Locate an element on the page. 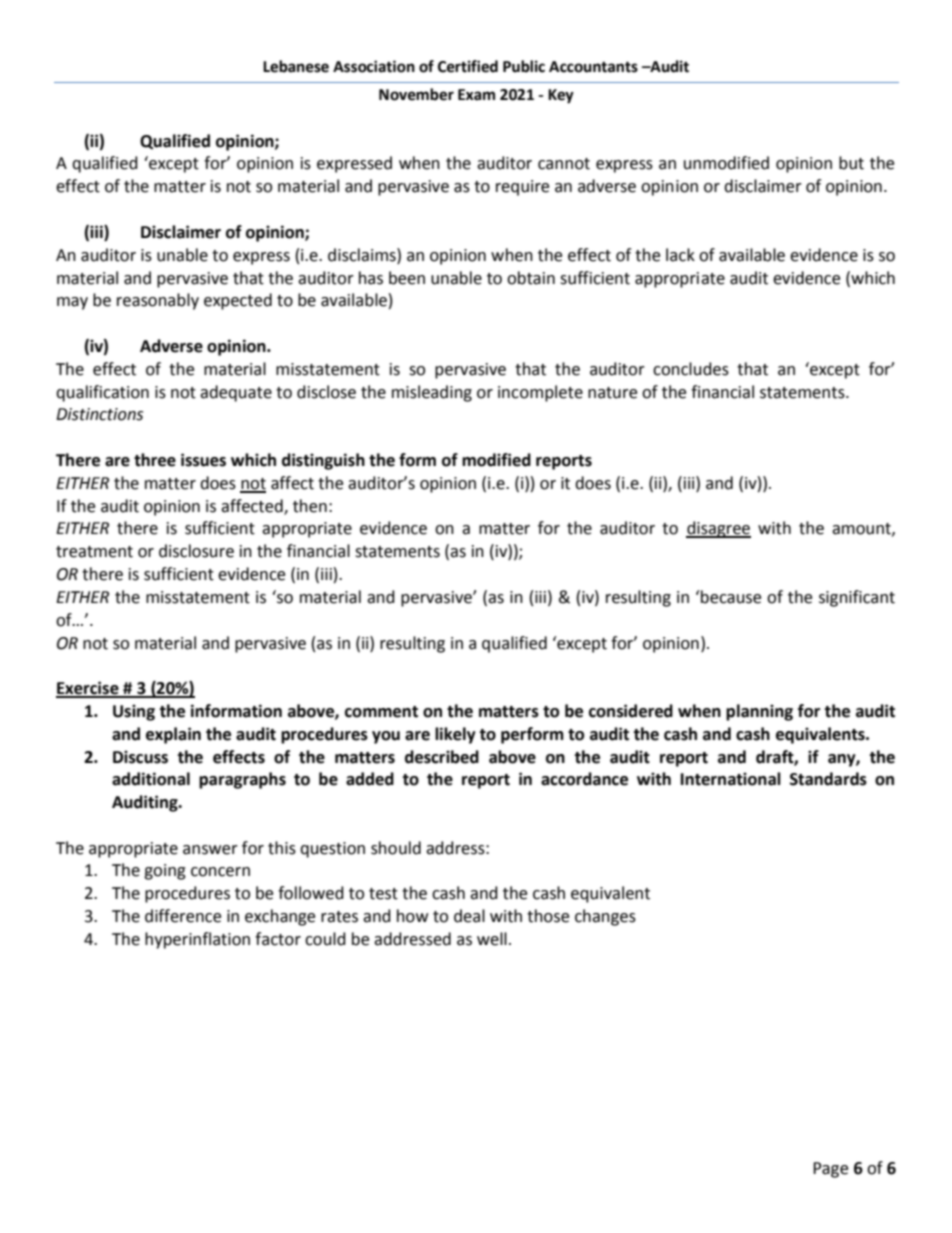  because is located at coordinates (730, 597).
